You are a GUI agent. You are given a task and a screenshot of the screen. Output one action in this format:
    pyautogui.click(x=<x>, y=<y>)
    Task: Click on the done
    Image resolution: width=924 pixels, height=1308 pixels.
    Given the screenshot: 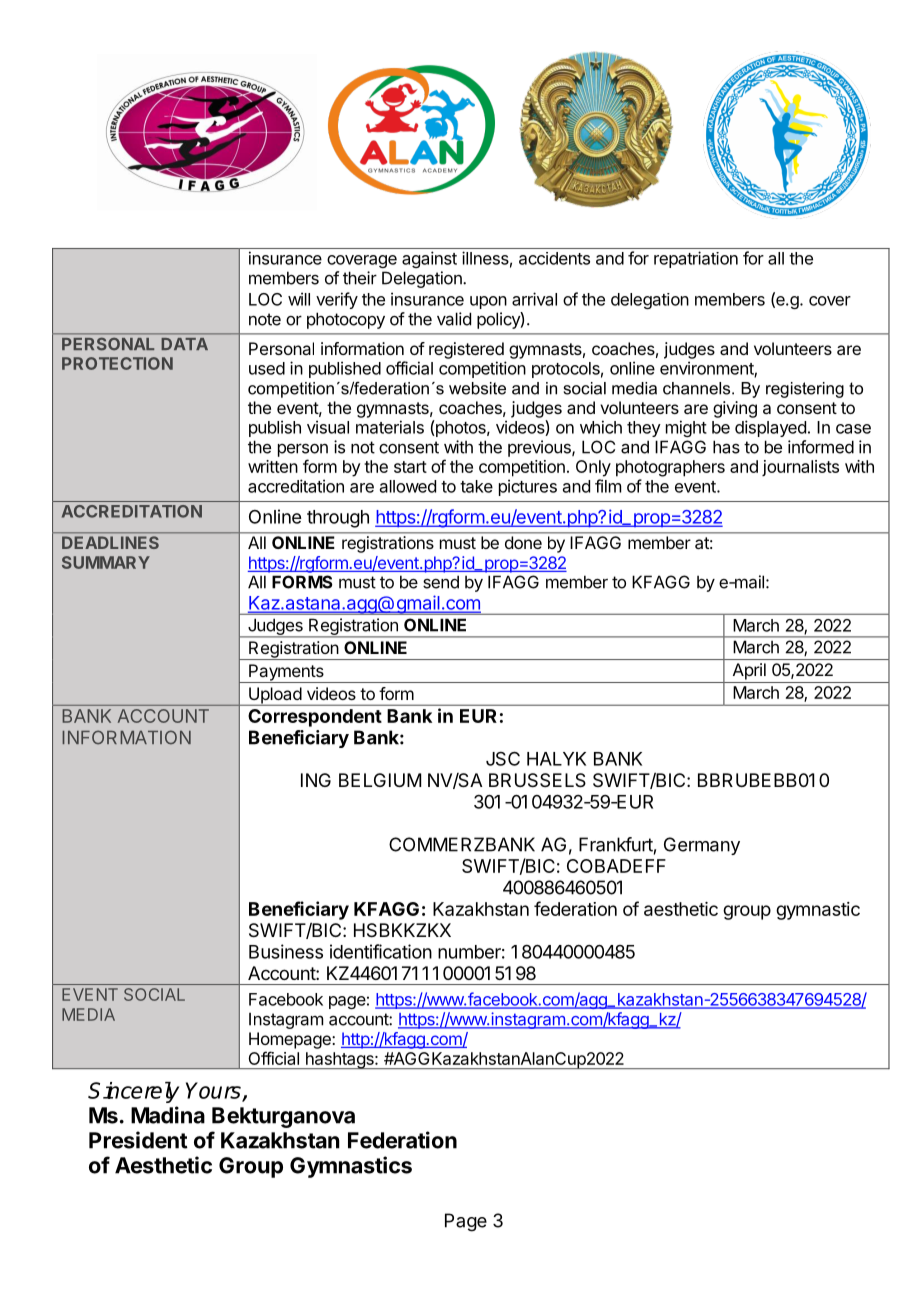 What is the action you would take?
    pyautogui.click(x=523, y=542)
